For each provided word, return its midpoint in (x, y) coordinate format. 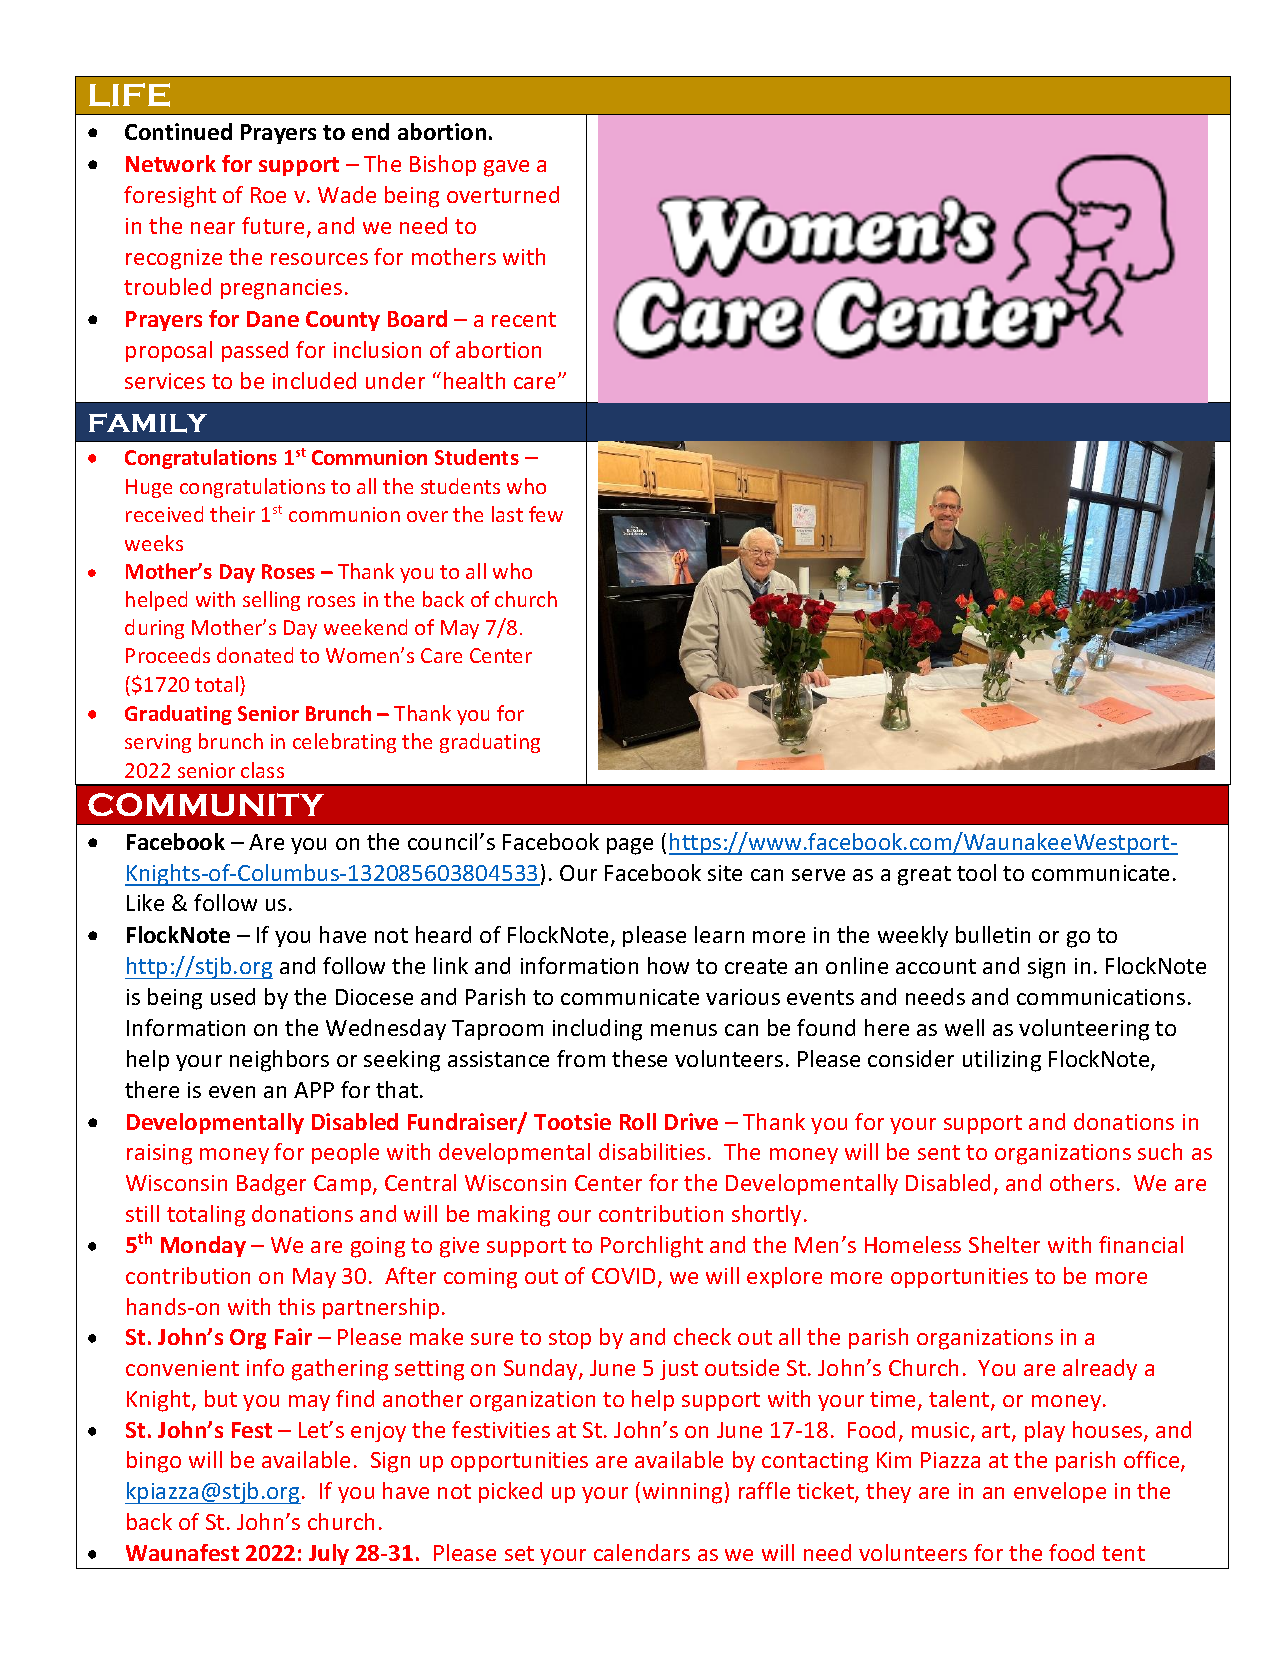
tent (1123, 1553)
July (329, 1554)
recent (524, 319)
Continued (178, 131)
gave (506, 168)
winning (682, 1493)
